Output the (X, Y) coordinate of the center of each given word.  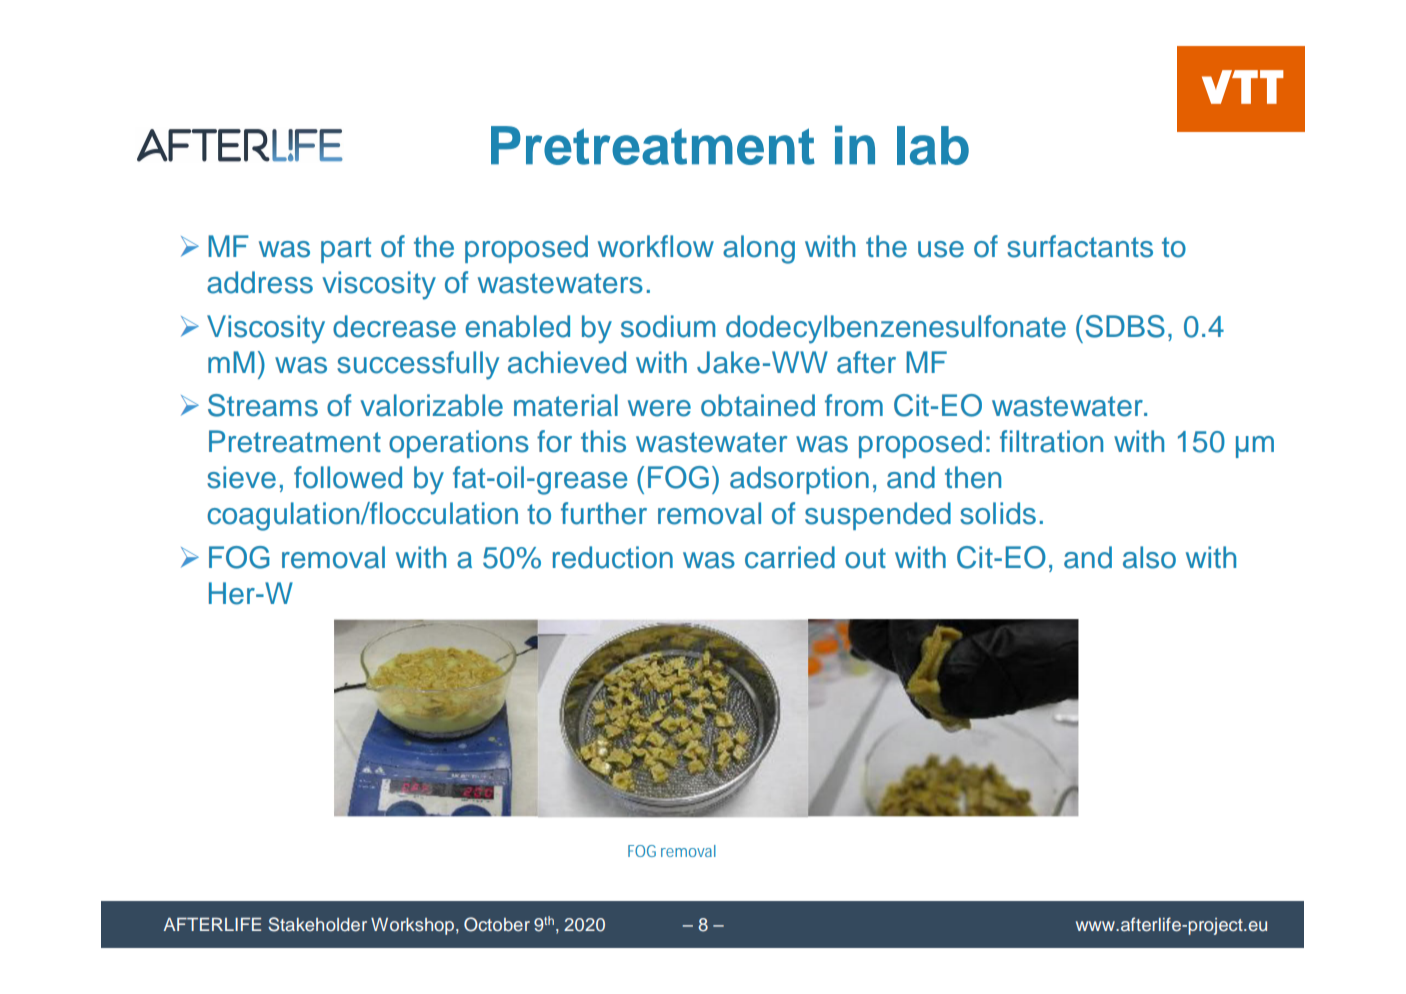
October (497, 924)
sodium (668, 326)
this (603, 441)
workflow (656, 246)
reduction (613, 557)
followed (348, 477)
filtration (1051, 441)
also (1149, 557)
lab (933, 145)
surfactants (1080, 246)
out (865, 558)
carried (790, 557)
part (346, 250)
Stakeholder (317, 924)
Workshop (414, 926)
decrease (394, 326)
